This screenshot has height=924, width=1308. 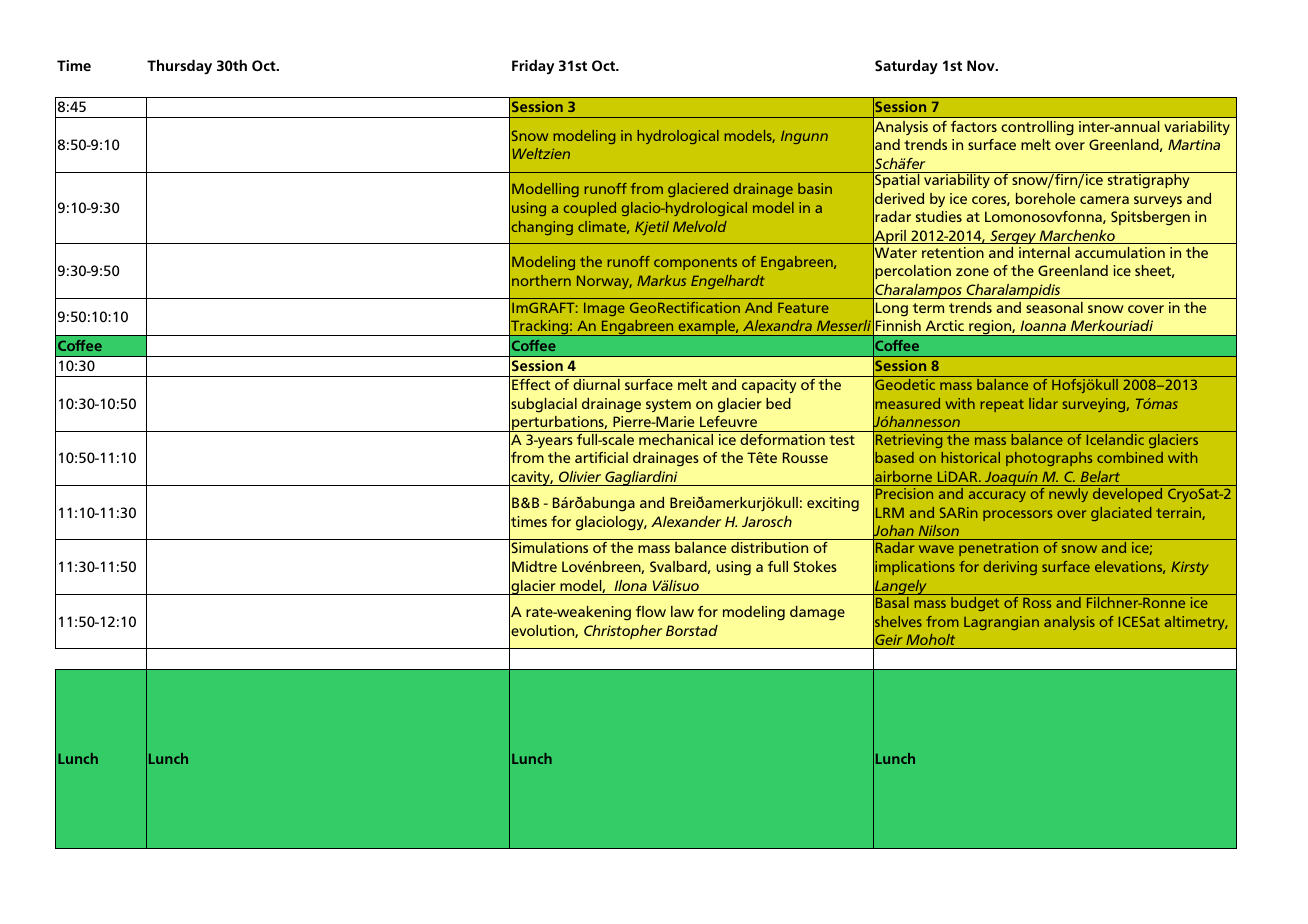 I want to click on Christopher, so click(x=623, y=632).
